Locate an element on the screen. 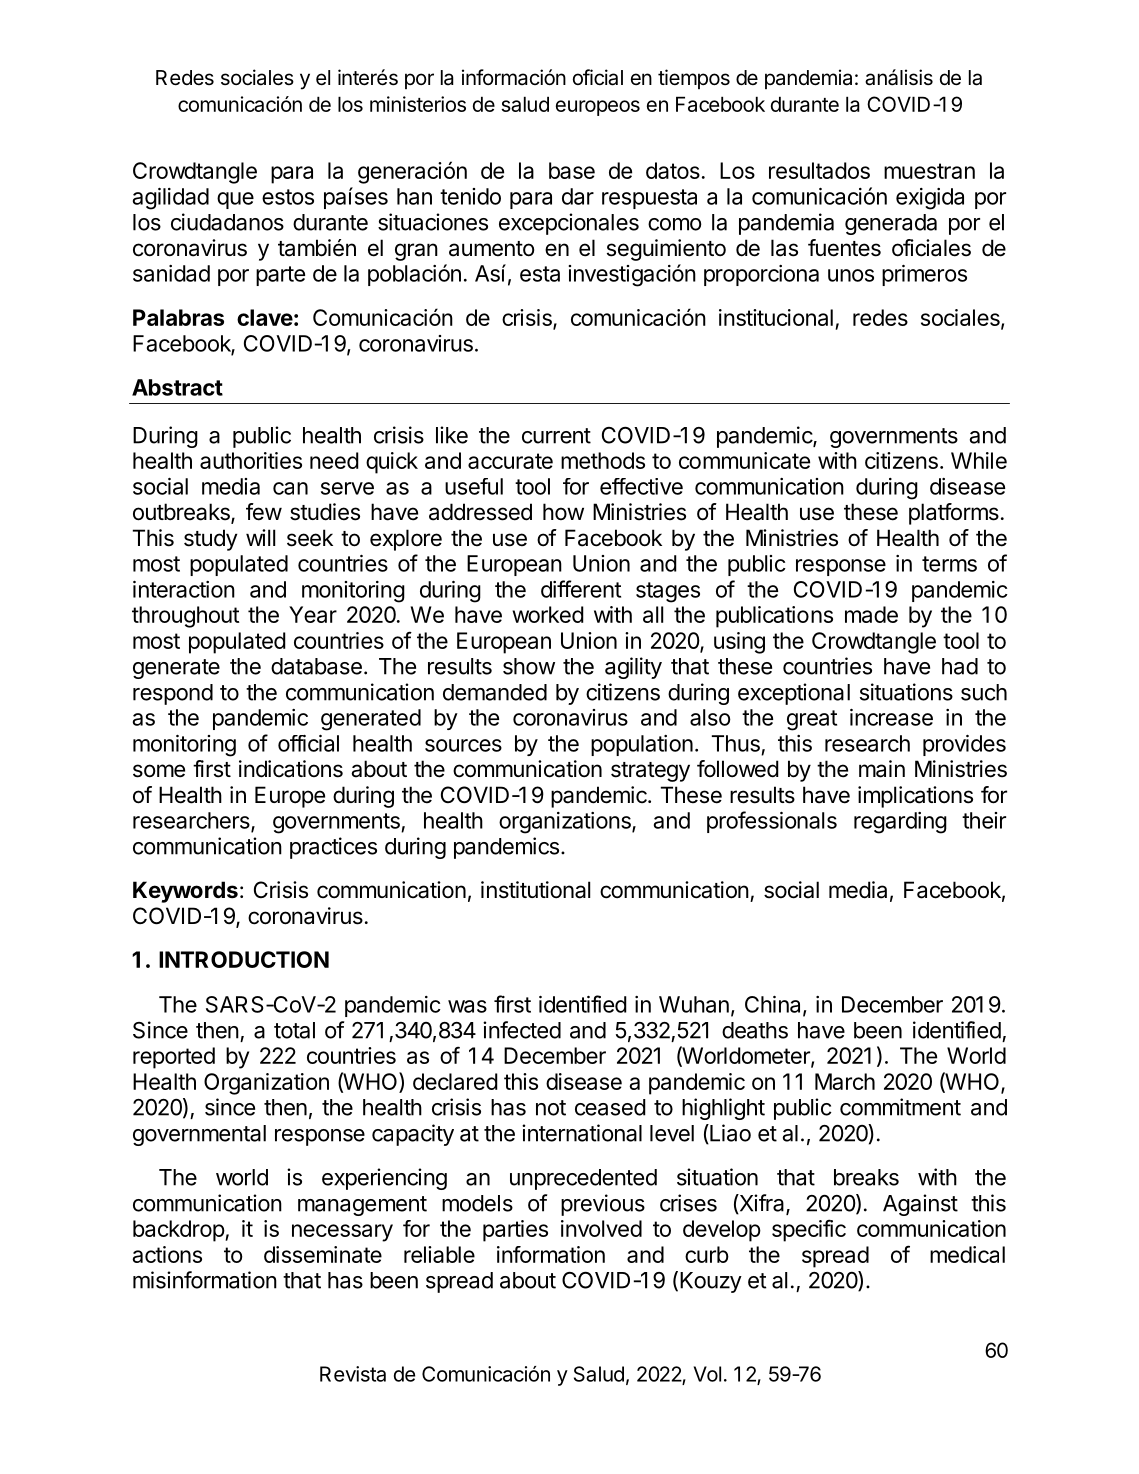 Image resolution: width=1139 pixels, height=1474 pixels. que is located at coordinates (235, 200).
